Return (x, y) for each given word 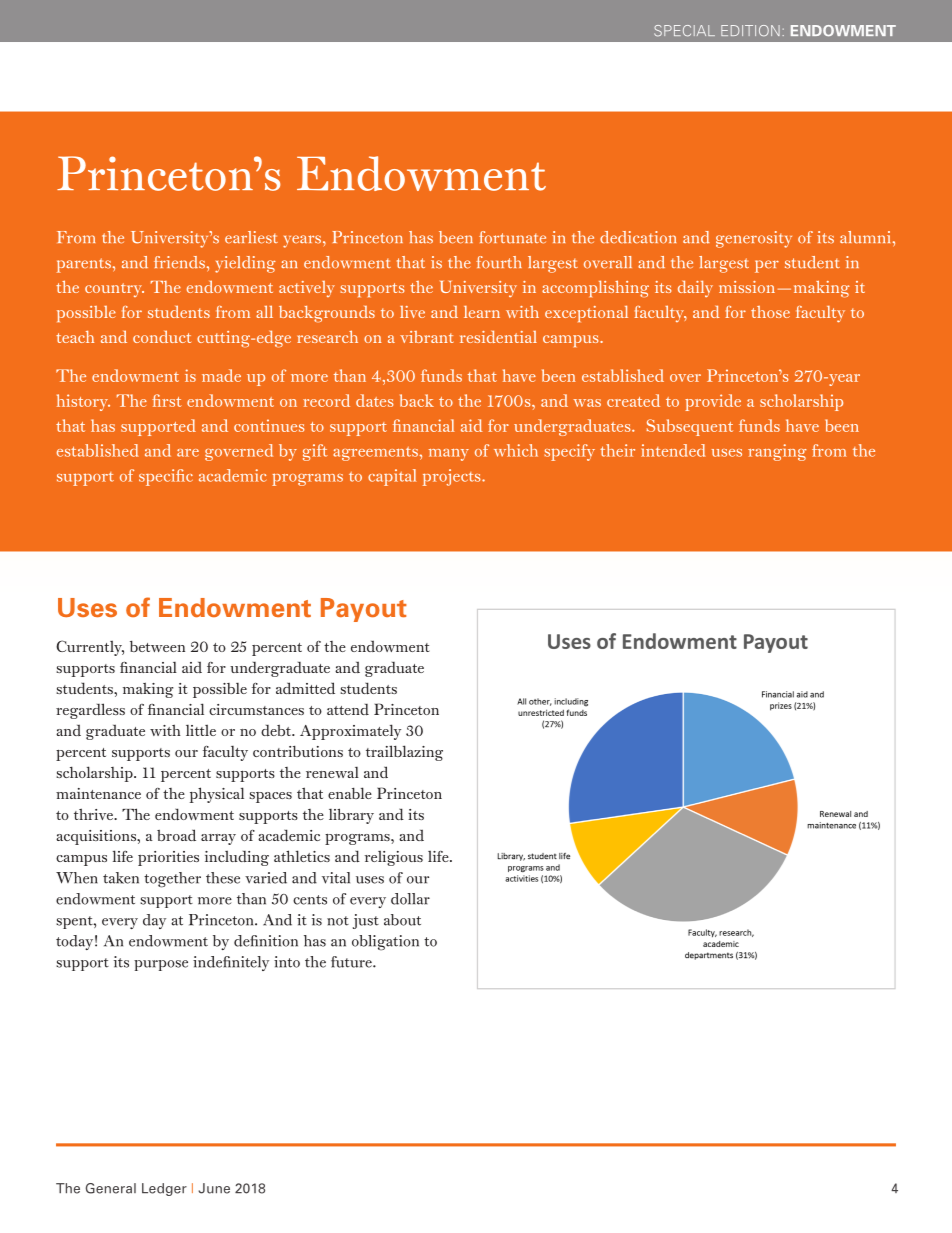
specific (166, 477)
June (214, 1188)
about (402, 920)
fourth (499, 262)
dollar (410, 899)
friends (179, 262)
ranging (777, 452)
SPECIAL (684, 31)
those (770, 312)
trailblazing (404, 753)
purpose (161, 965)
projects (453, 477)
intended (673, 450)
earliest (251, 237)
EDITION (750, 30)
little (201, 730)
